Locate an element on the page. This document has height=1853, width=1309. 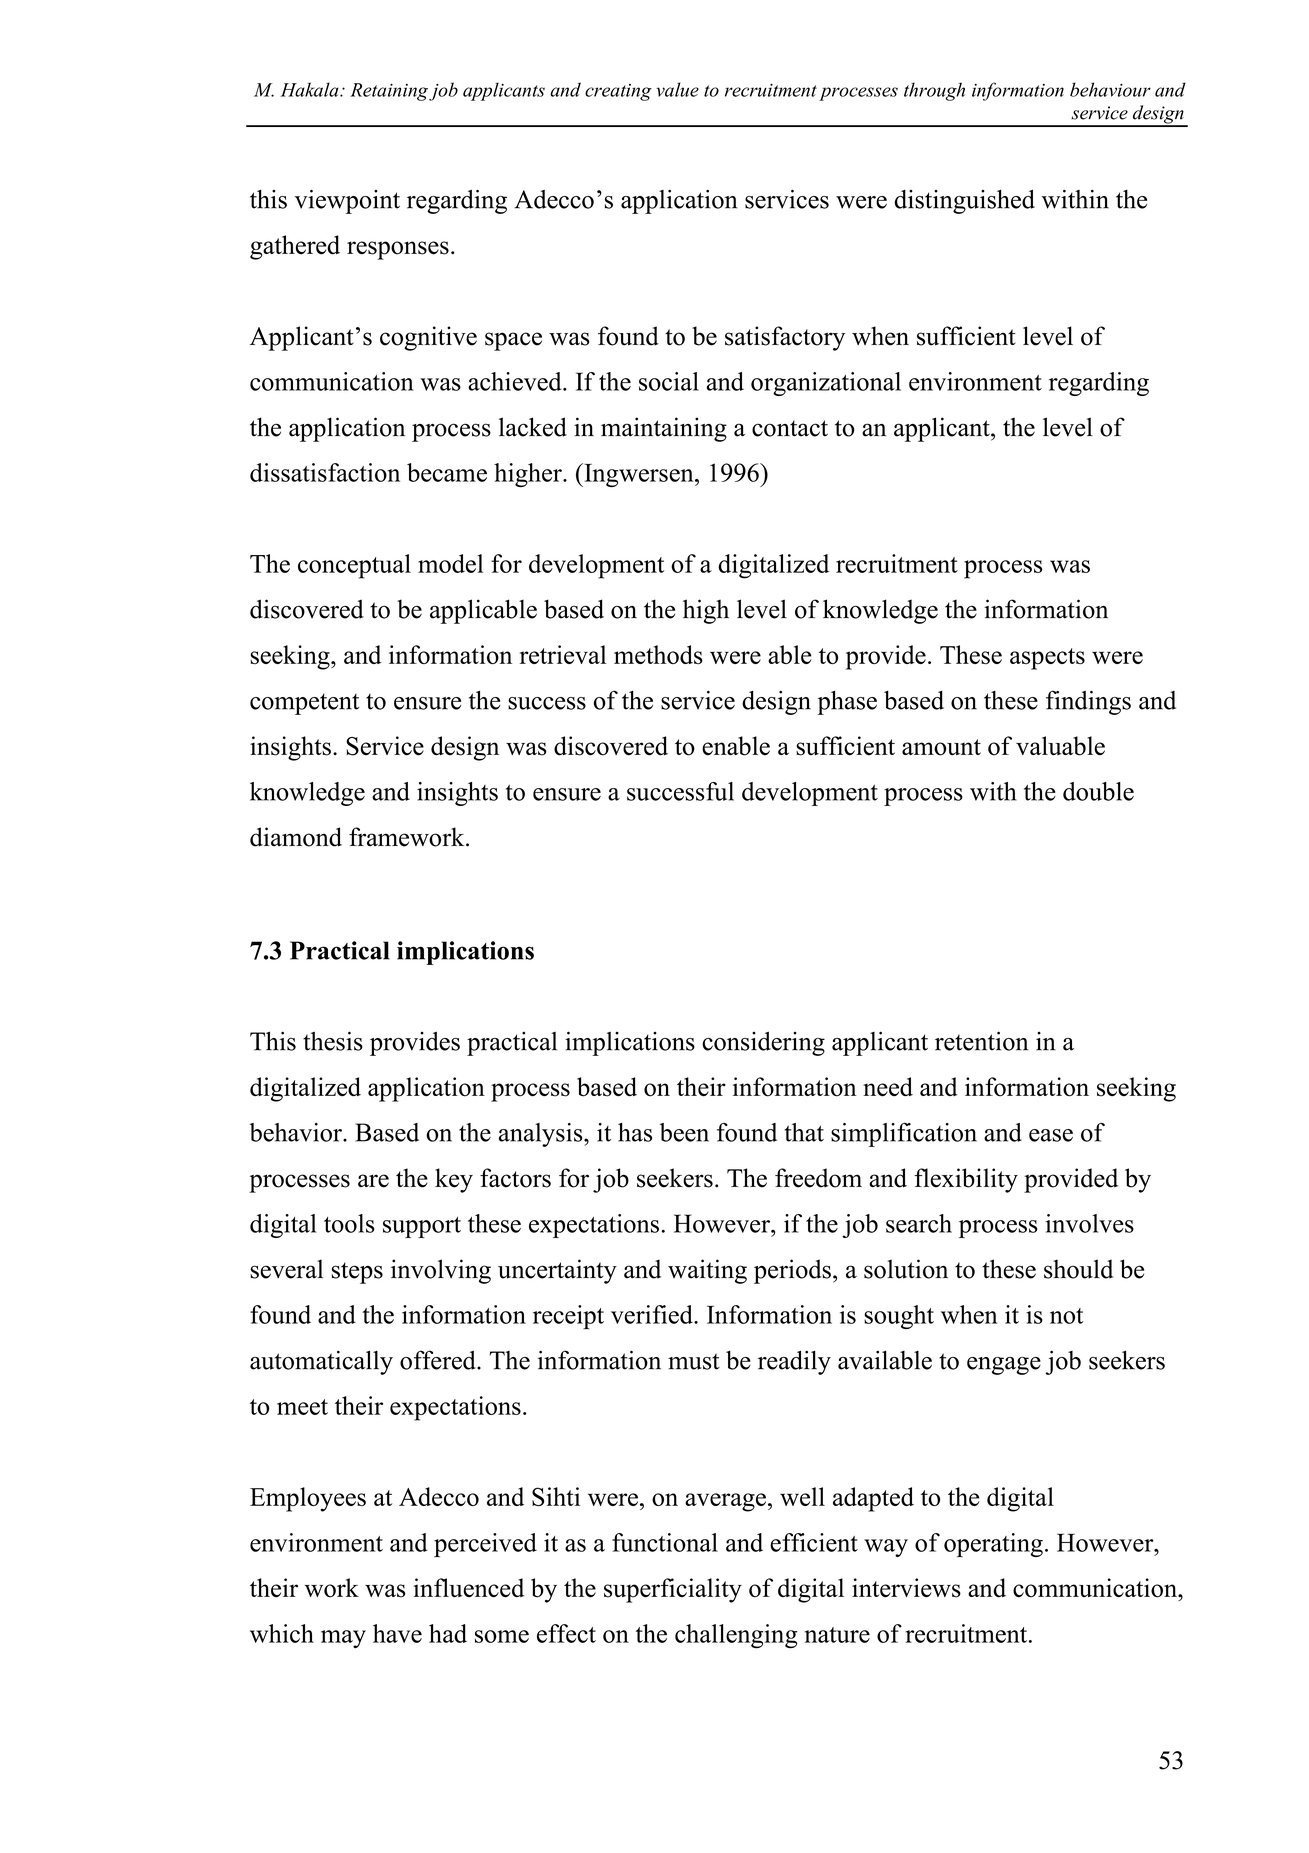
competent is located at coordinates (304, 704).
